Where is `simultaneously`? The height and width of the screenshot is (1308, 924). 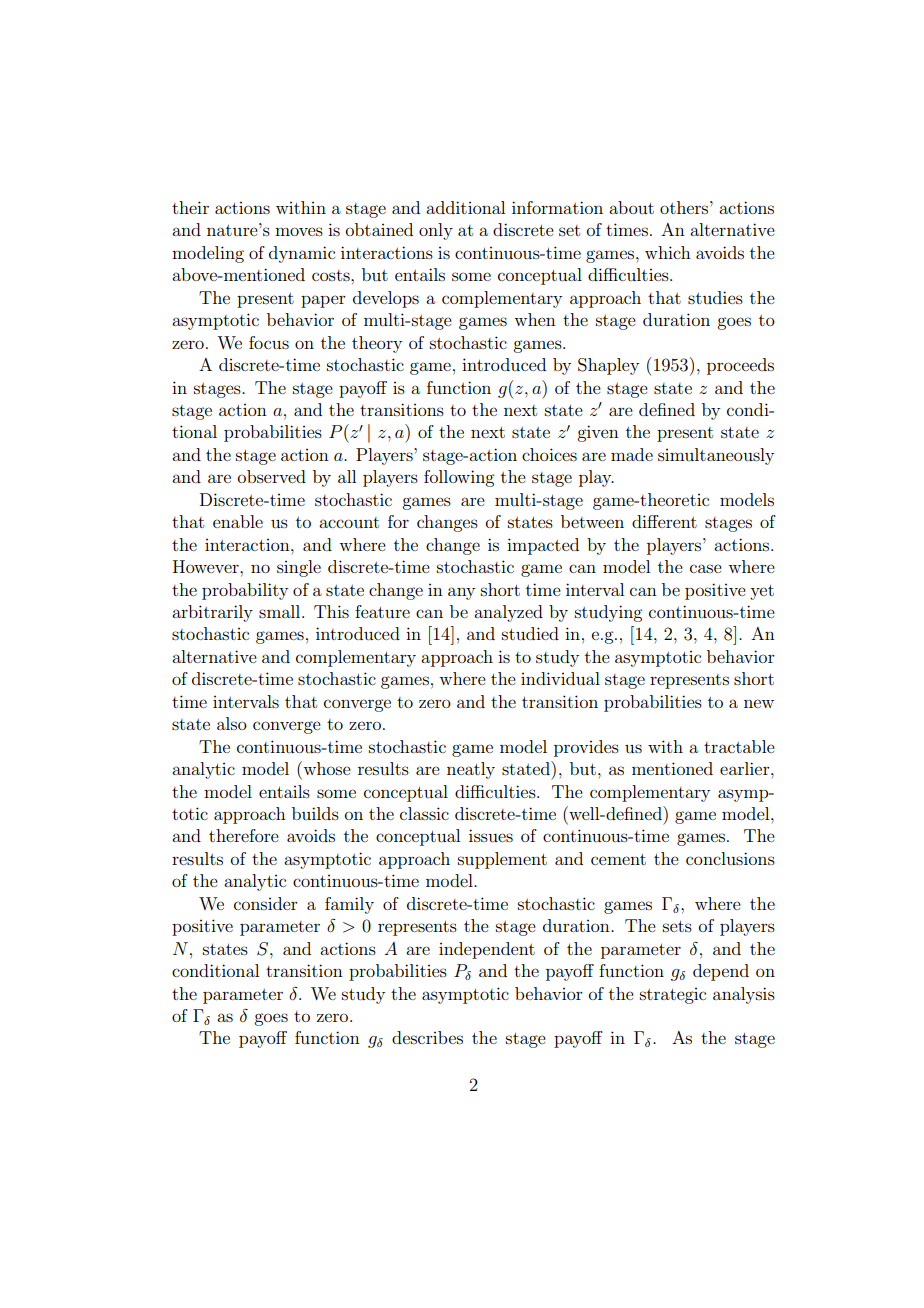 simultaneously is located at coordinates (716, 456).
